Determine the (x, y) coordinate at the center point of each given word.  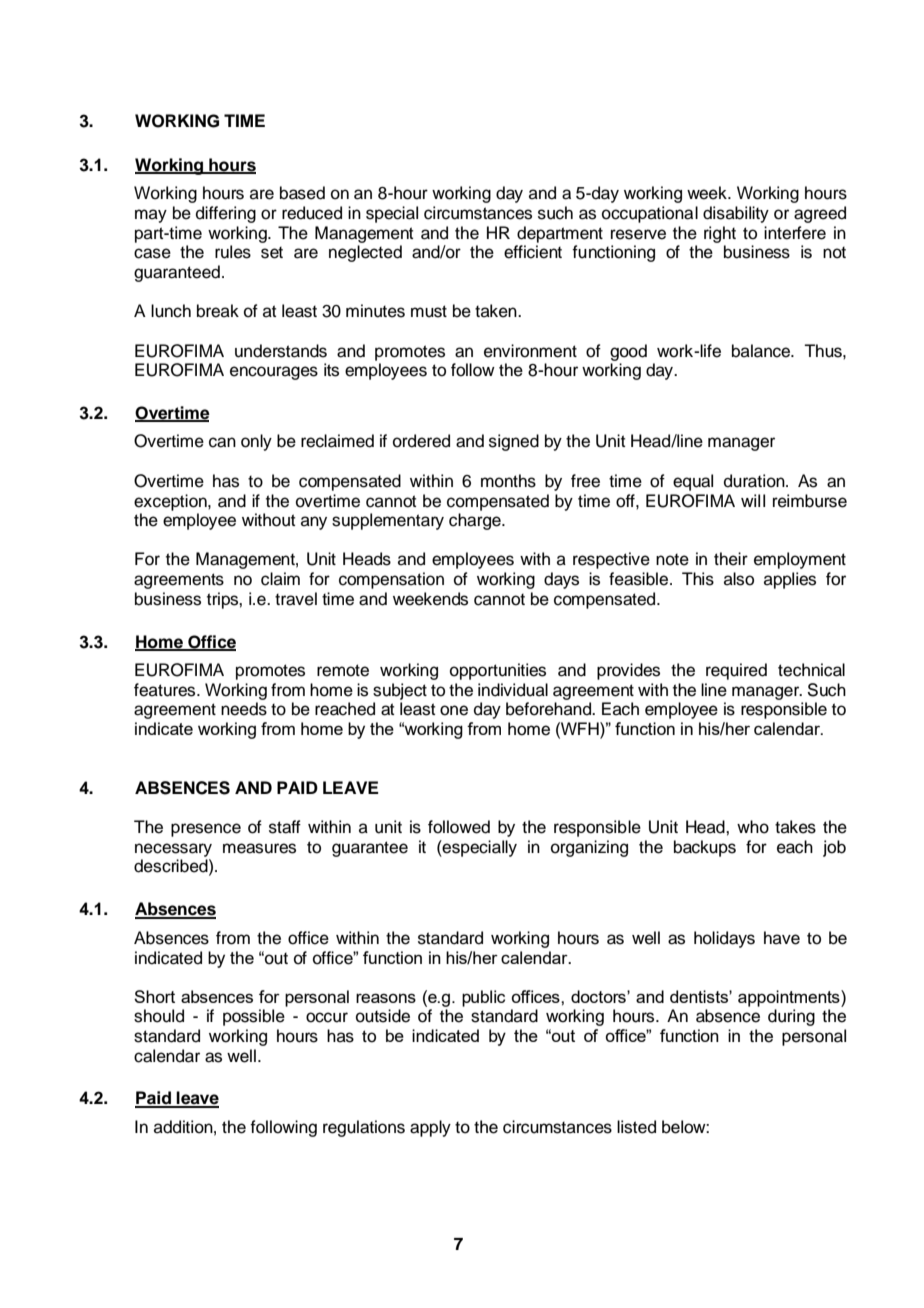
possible (254, 1017)
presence (206, 830)
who (753, 827)
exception (171, 502)
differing (226, 214)
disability (736, 214)
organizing (589, 848)
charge (476, 521)
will (753, 500)
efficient (533, 252)
